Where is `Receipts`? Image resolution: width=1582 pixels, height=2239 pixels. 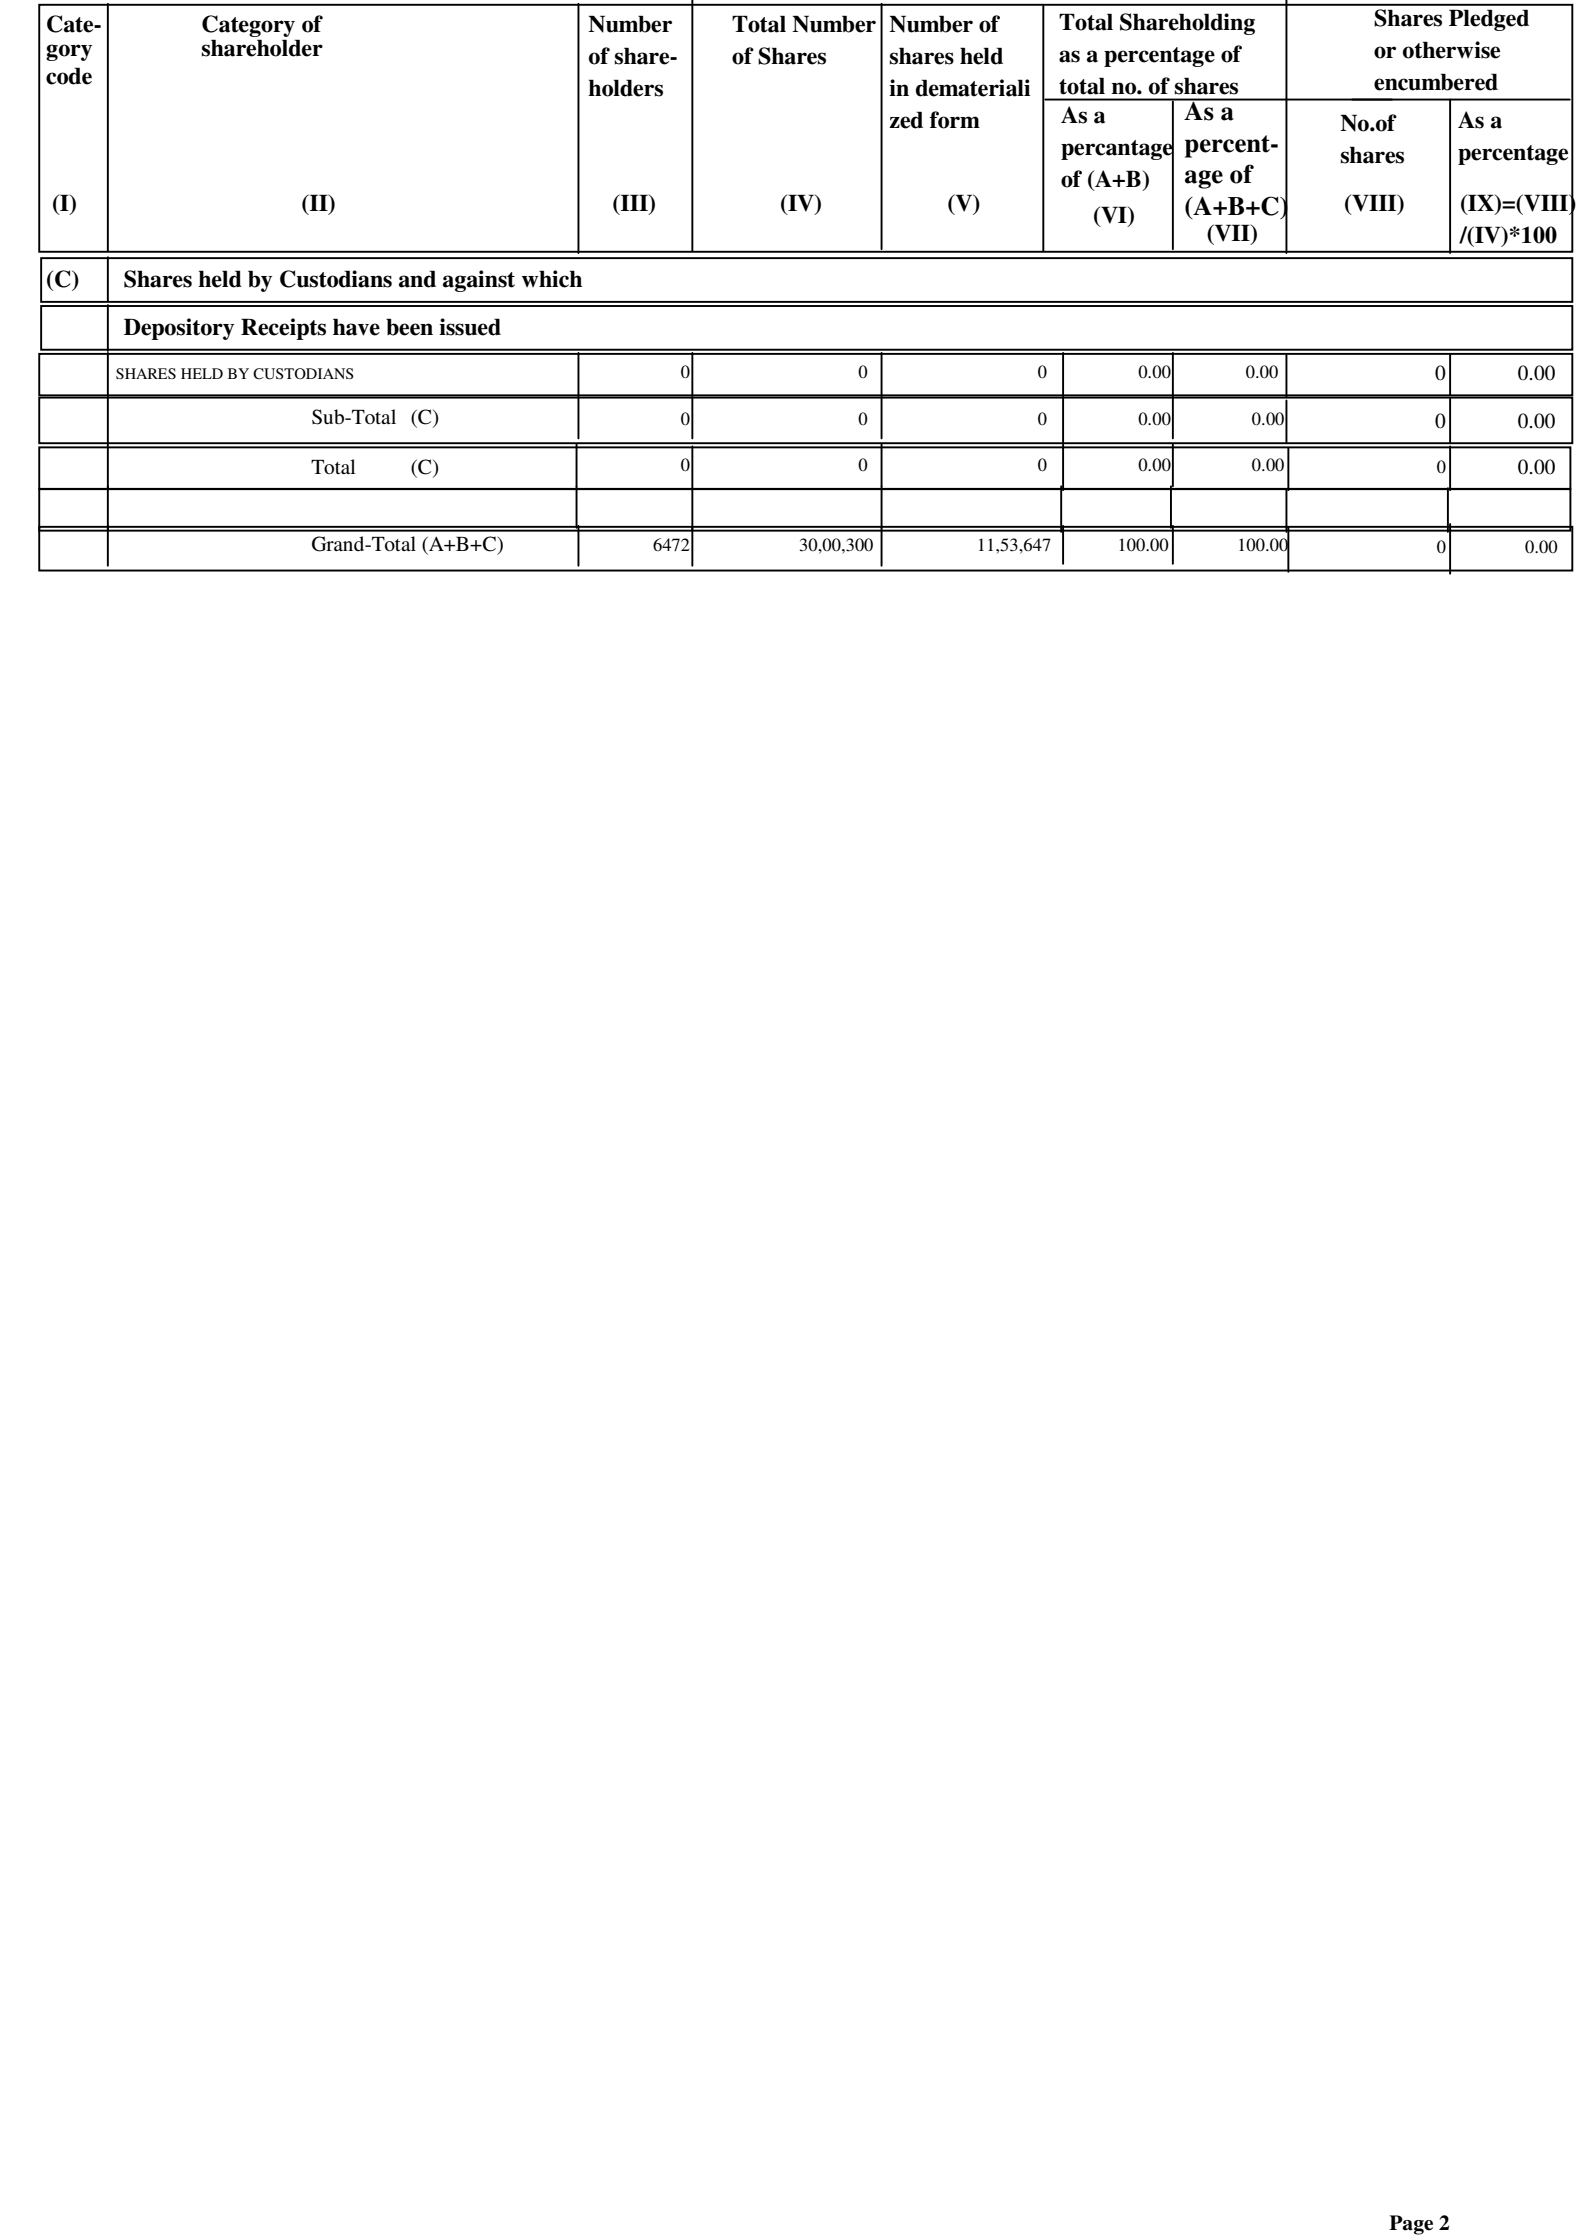
Receipts is located at coordinates (283, 329).
